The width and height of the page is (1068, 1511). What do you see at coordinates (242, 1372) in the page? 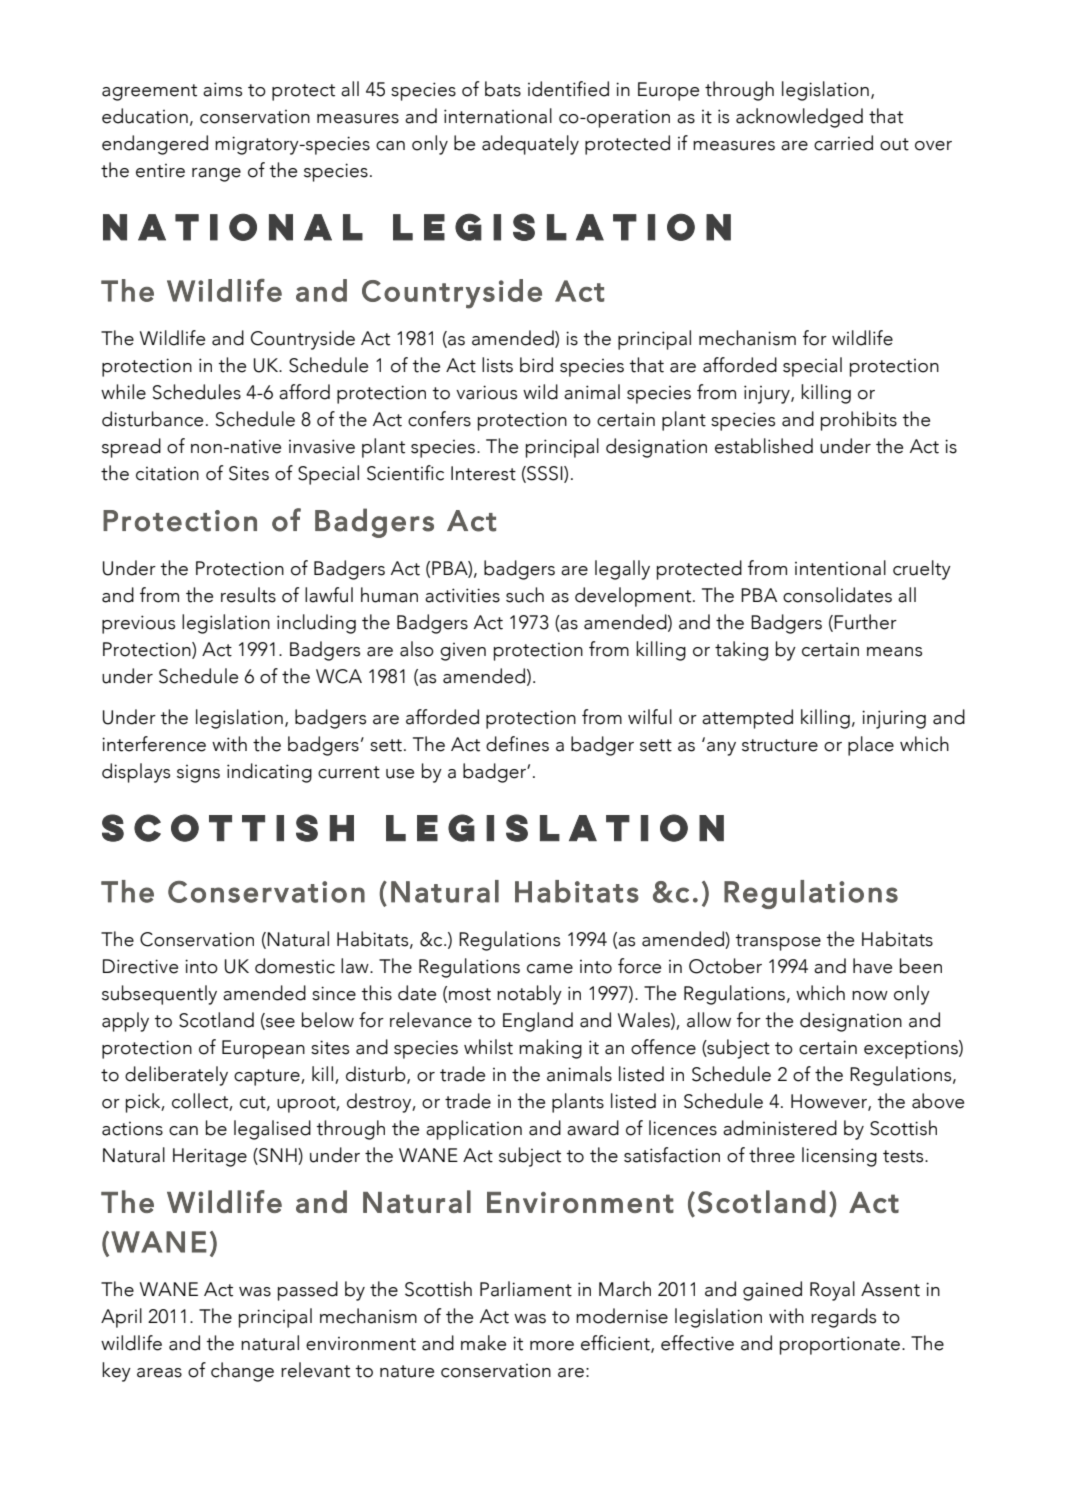
I see `change` at bounding box center [242, 1372].
